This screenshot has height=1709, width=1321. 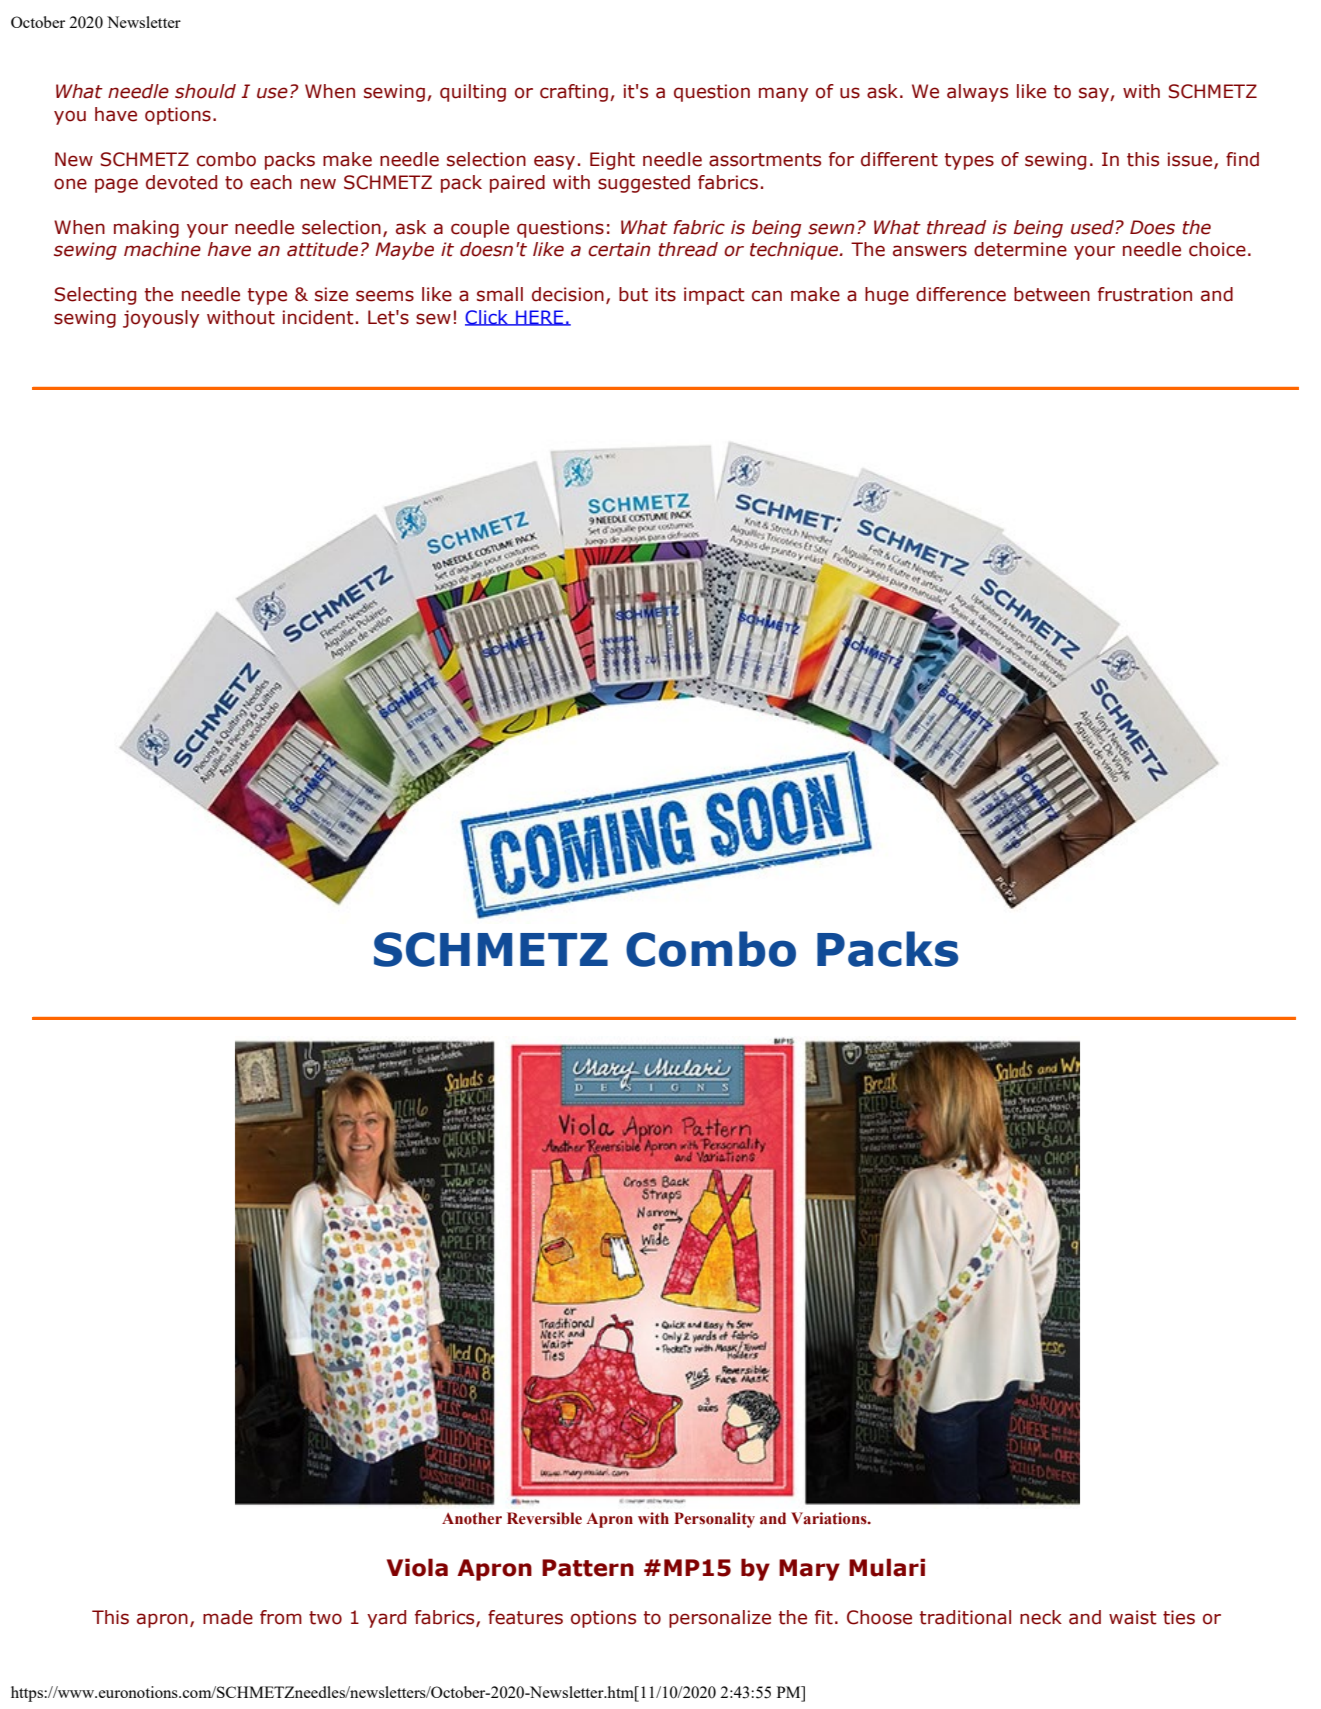 I want to click on Variations, so click(x=830, y=1518).
